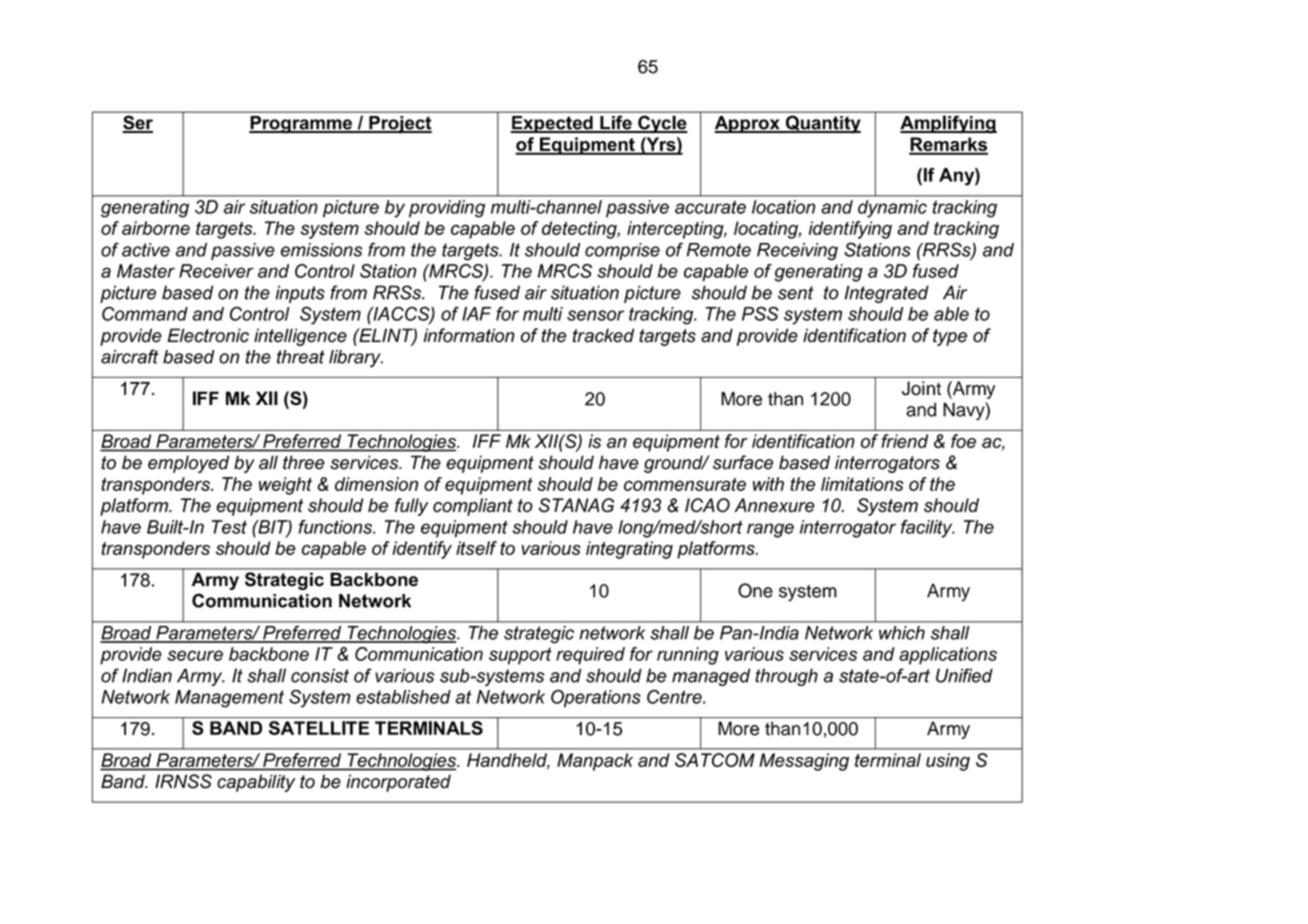 This screenshot has height=924, width=1308. I want to click on secure, so click(195, 655).
